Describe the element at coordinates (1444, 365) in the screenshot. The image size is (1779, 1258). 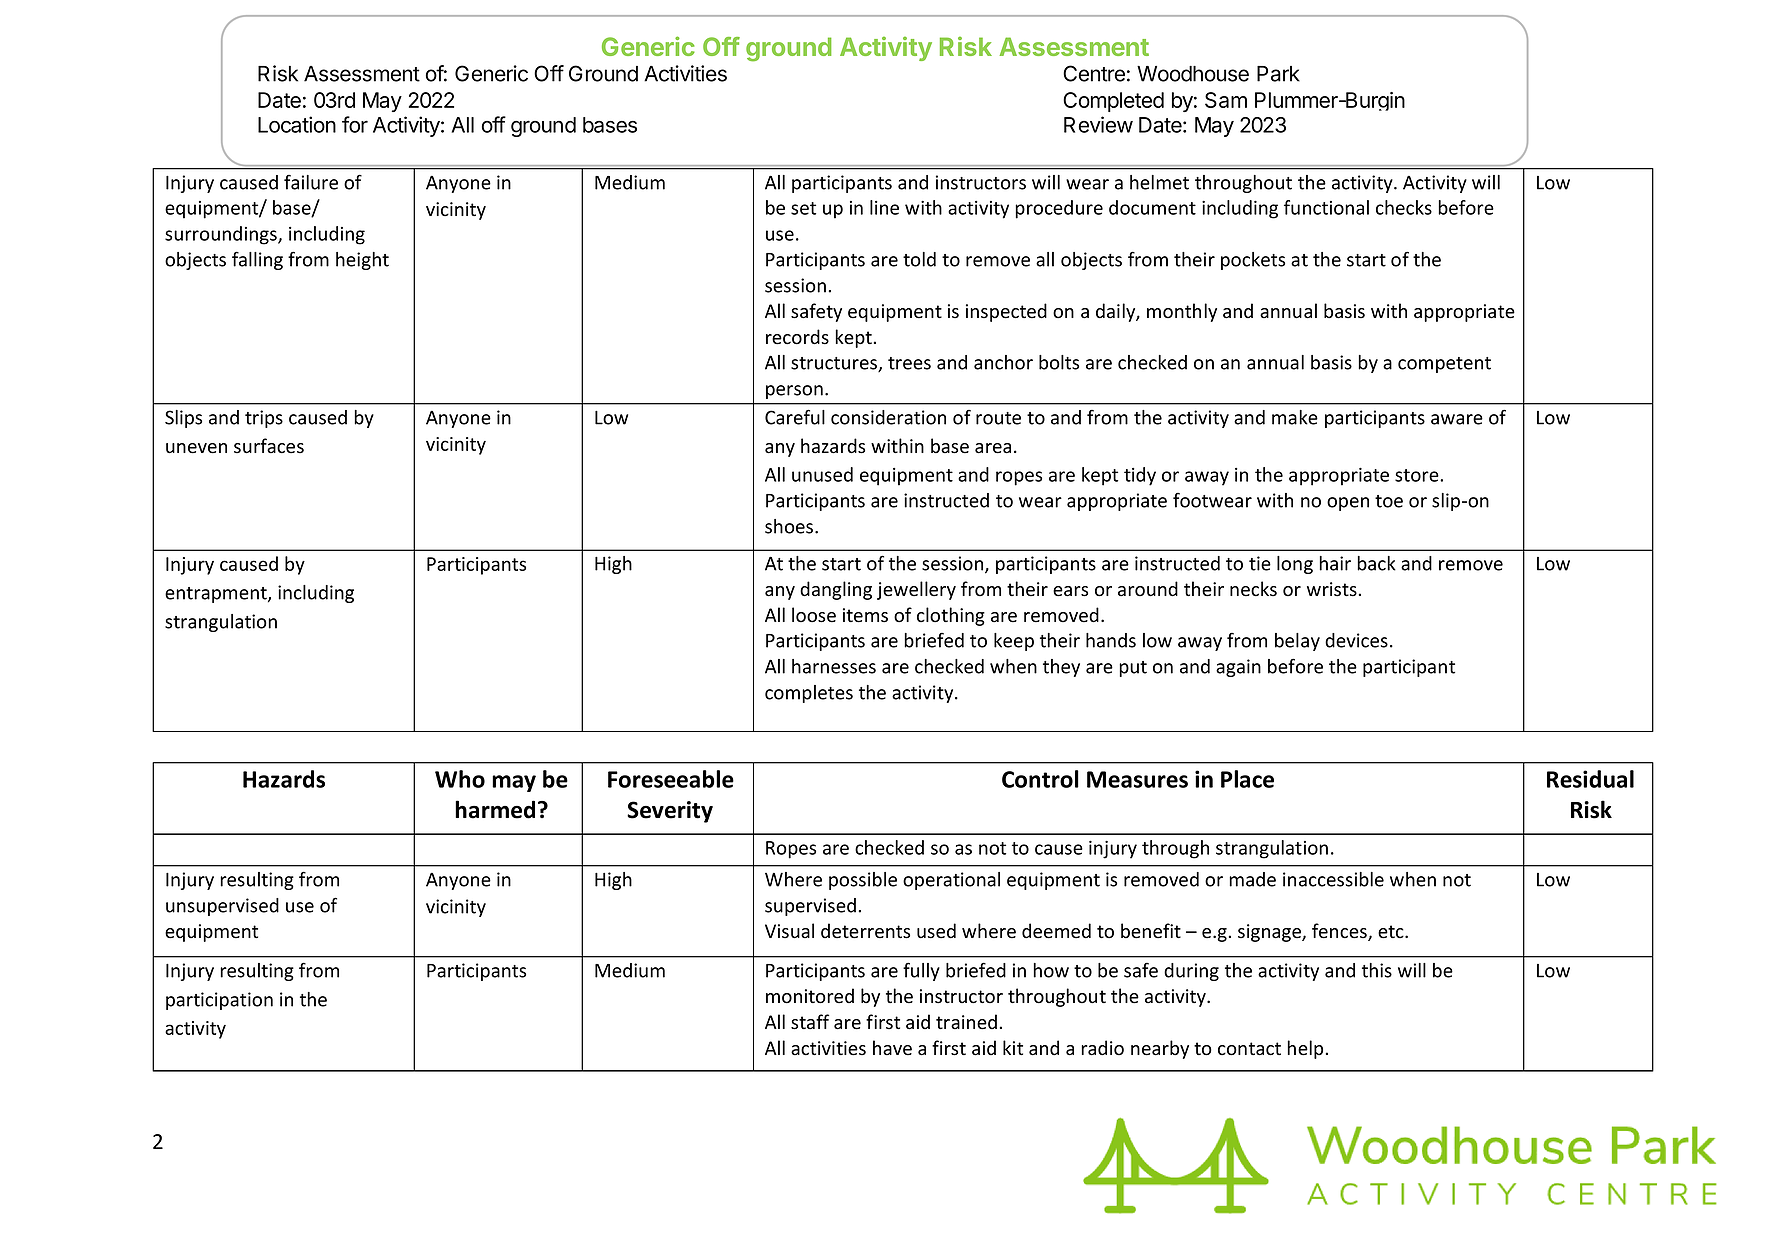
I see `competent` at that location.
